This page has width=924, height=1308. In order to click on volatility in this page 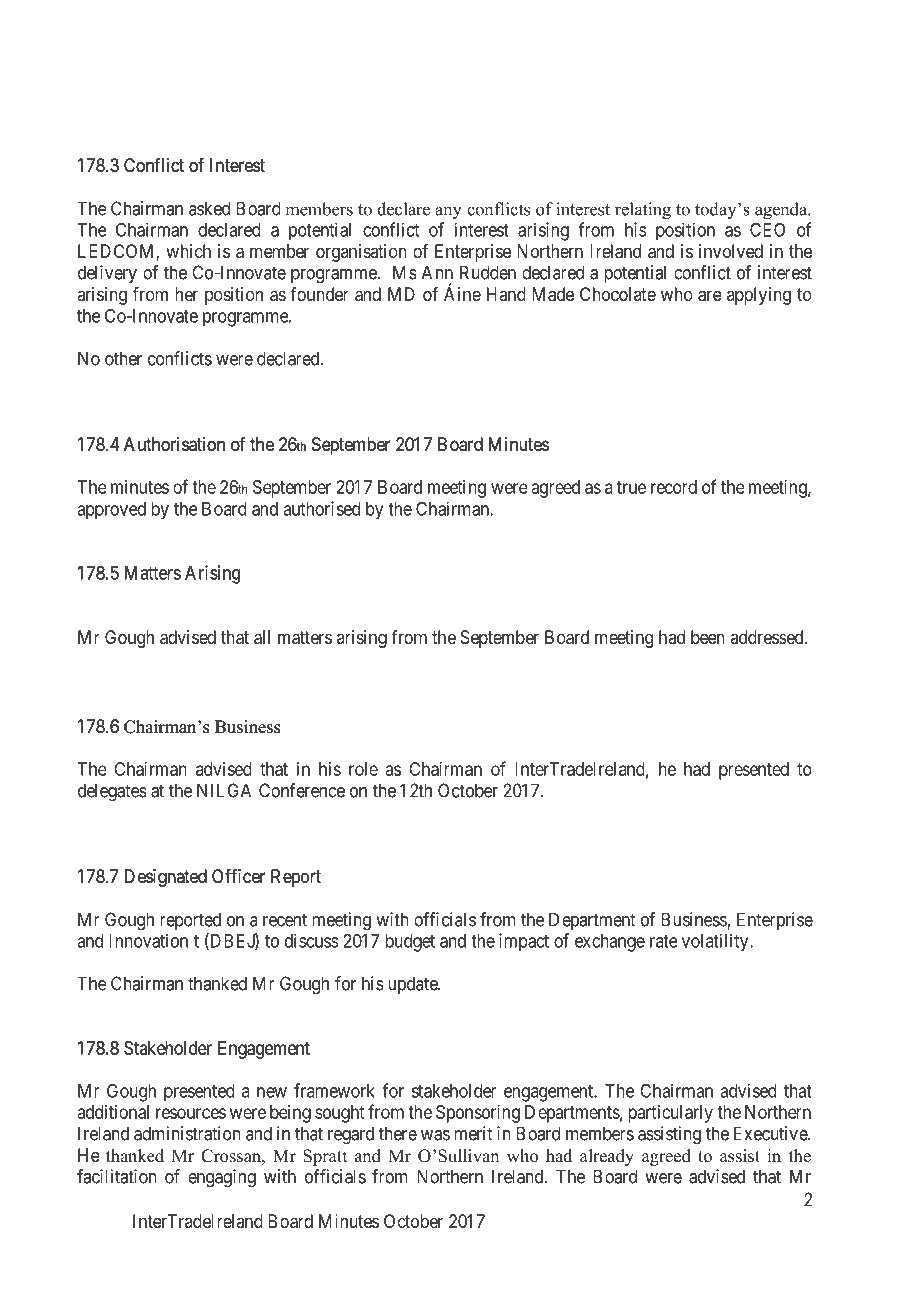, I will do `click(716, 942)`.
